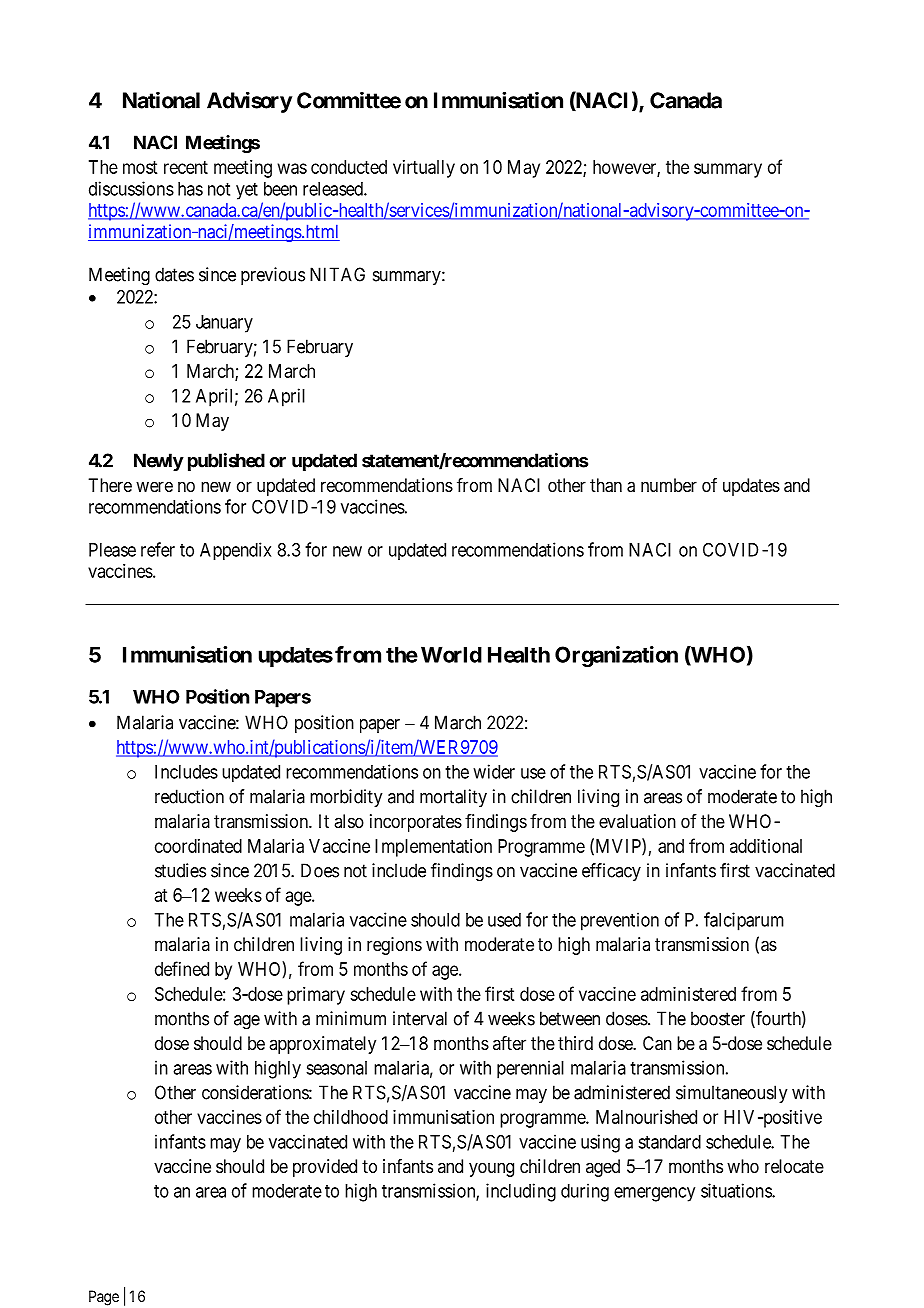  I want to click on reduction, so click(189, 796).
